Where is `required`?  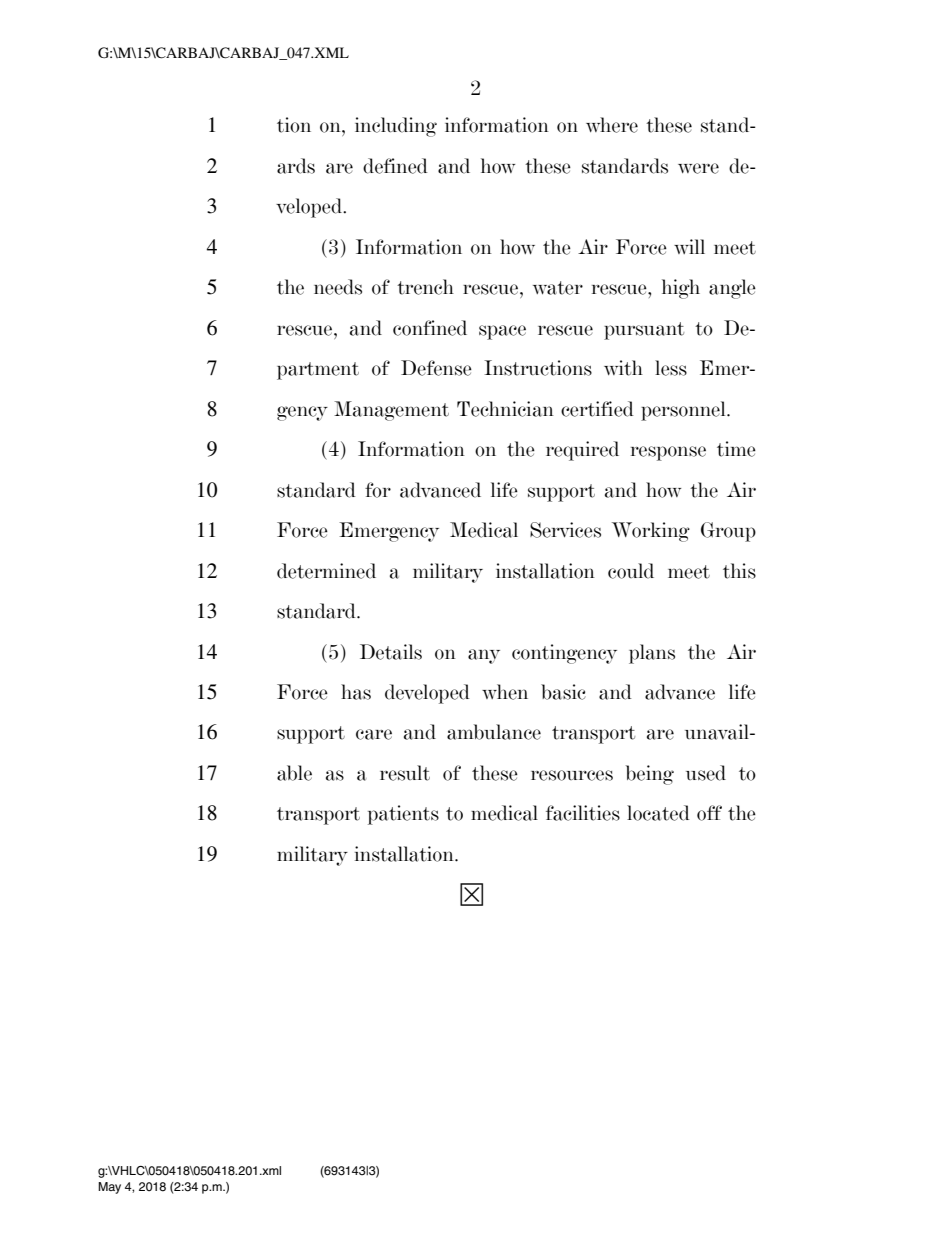 required is located at coordinates (582, 451).
